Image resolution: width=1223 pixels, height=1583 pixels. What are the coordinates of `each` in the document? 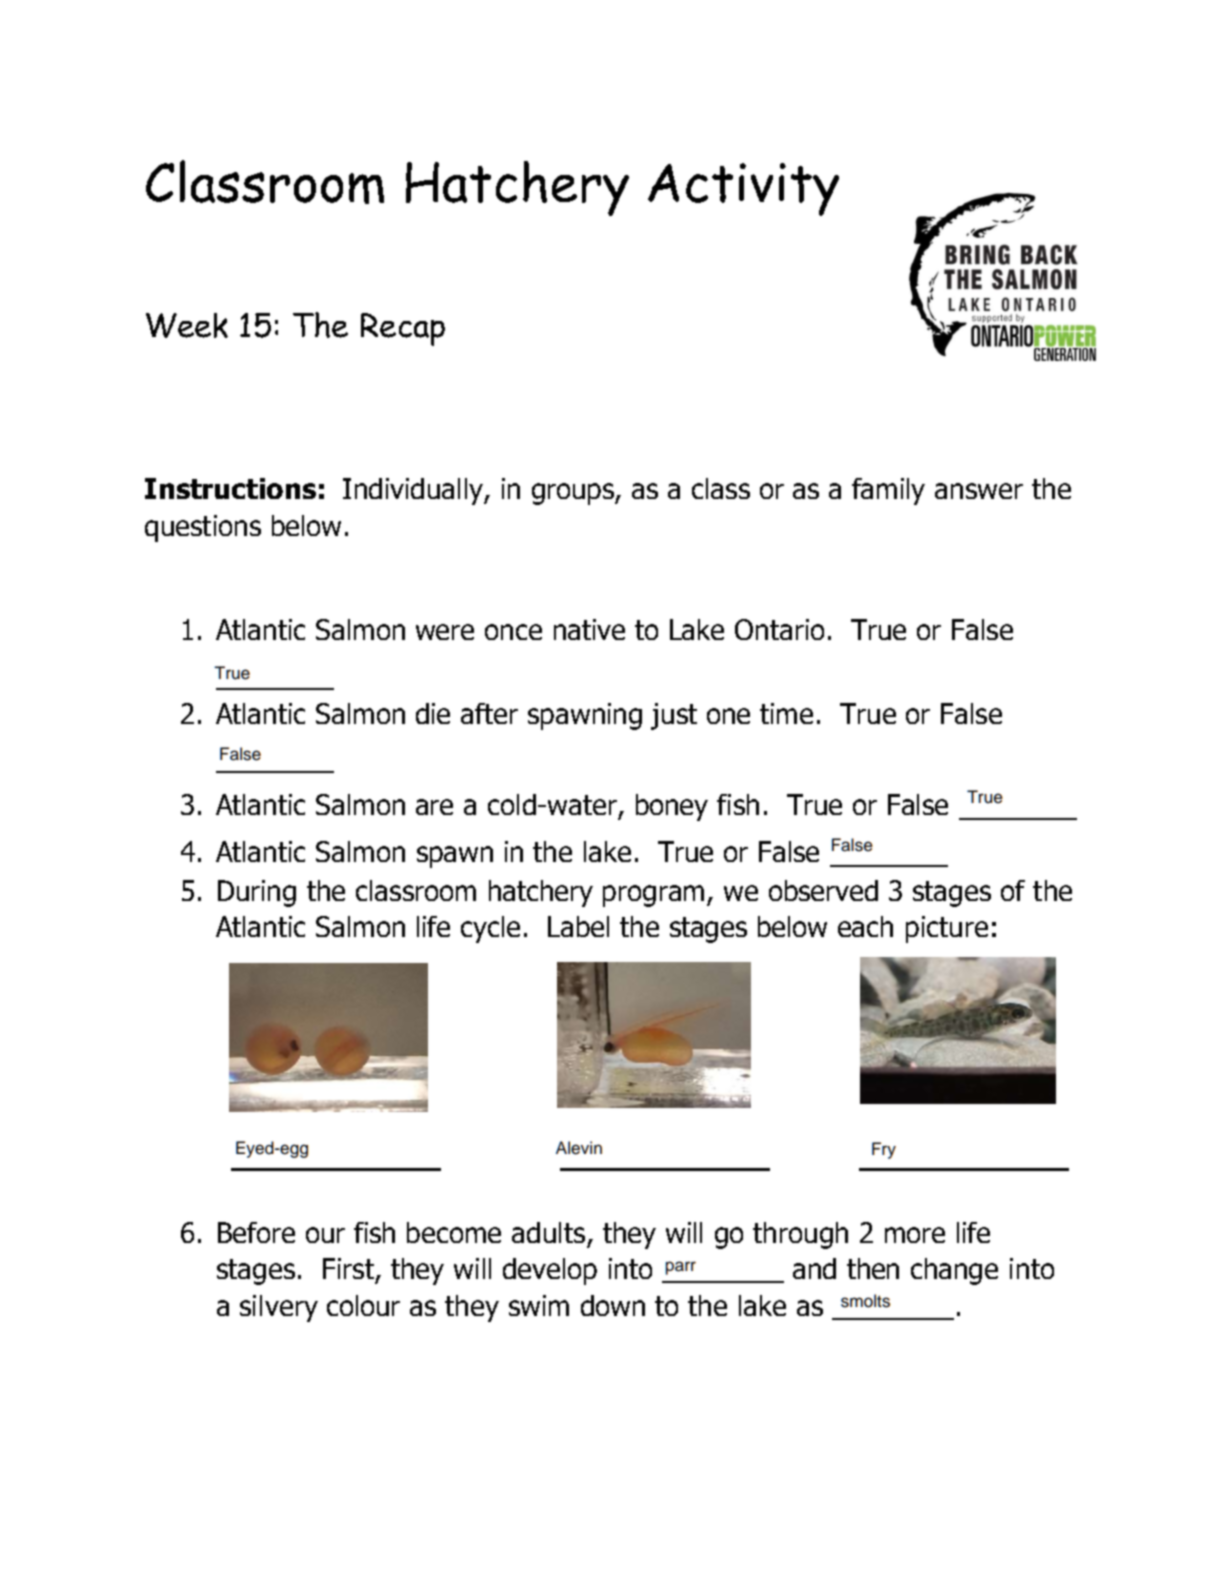 It's located at (865, 926).
